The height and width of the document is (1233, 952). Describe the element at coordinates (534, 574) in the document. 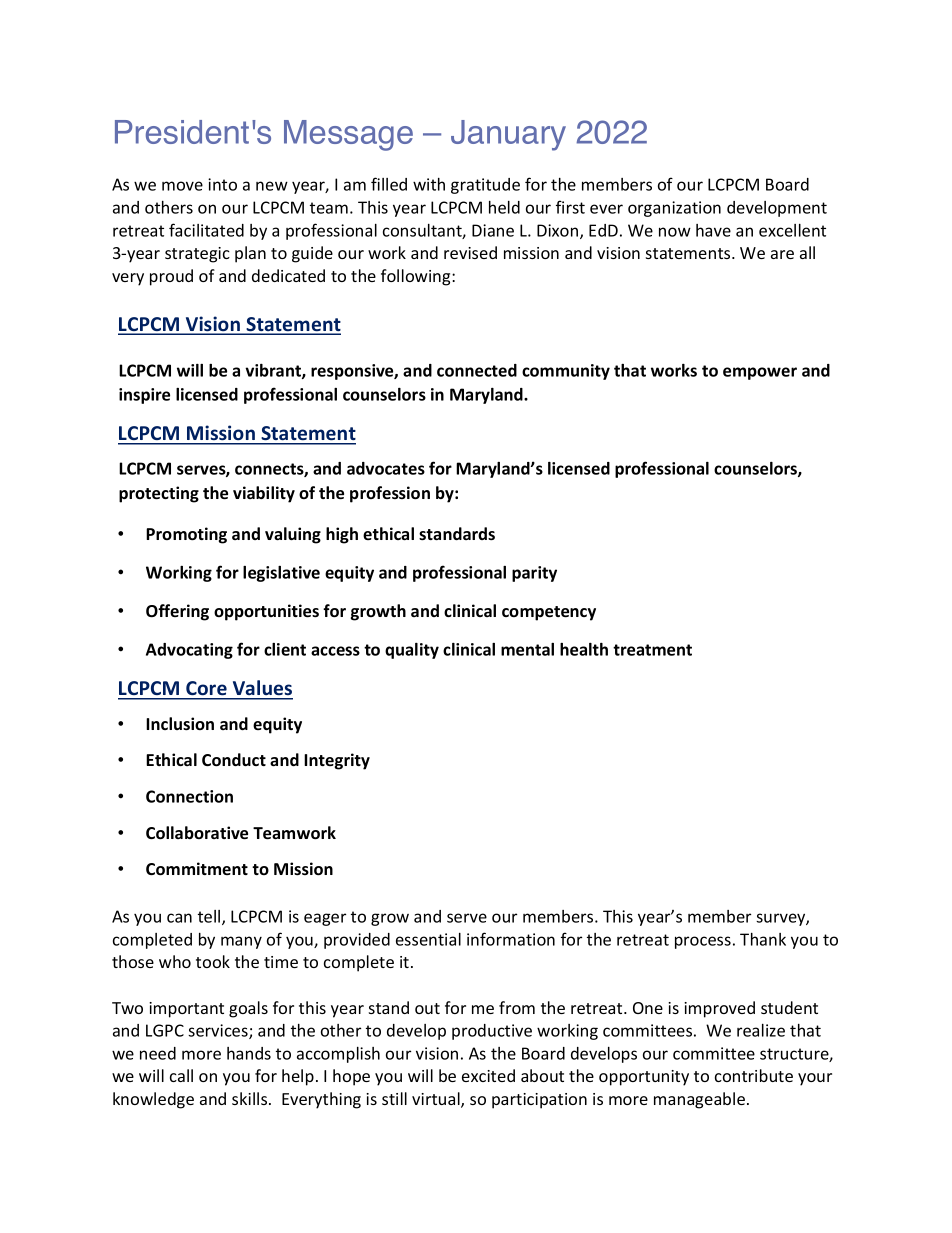

I see `parity` at that location.
